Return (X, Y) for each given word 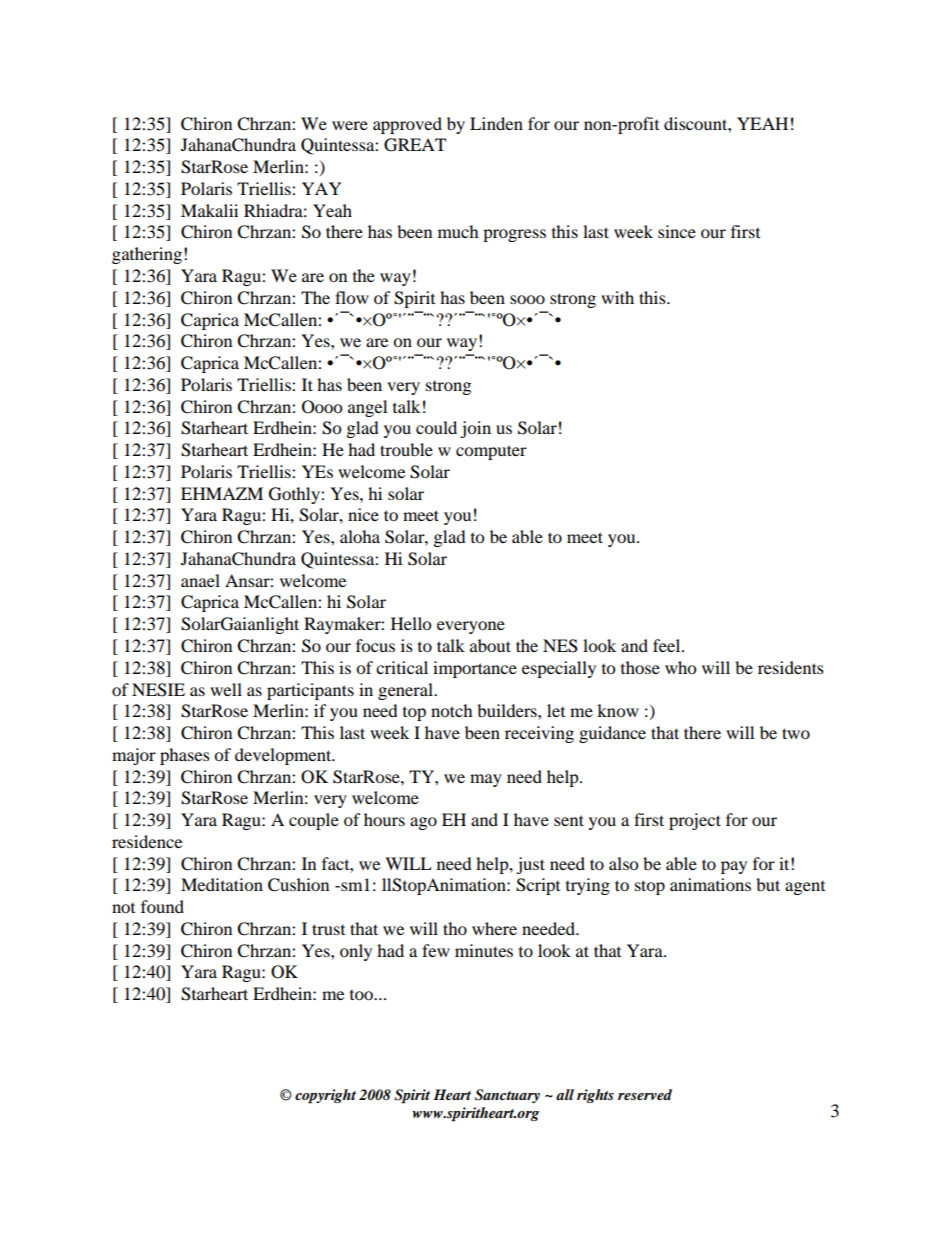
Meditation (222, 884)
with (617, 297)
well (226, 689)
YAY (322, 188)
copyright (325, 1096)
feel (668, 645)
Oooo (322, 407)
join (475, 429)
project (695, 821)
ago (423, 823)
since (677, 231)
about (490, 645)
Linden (496, 123)
